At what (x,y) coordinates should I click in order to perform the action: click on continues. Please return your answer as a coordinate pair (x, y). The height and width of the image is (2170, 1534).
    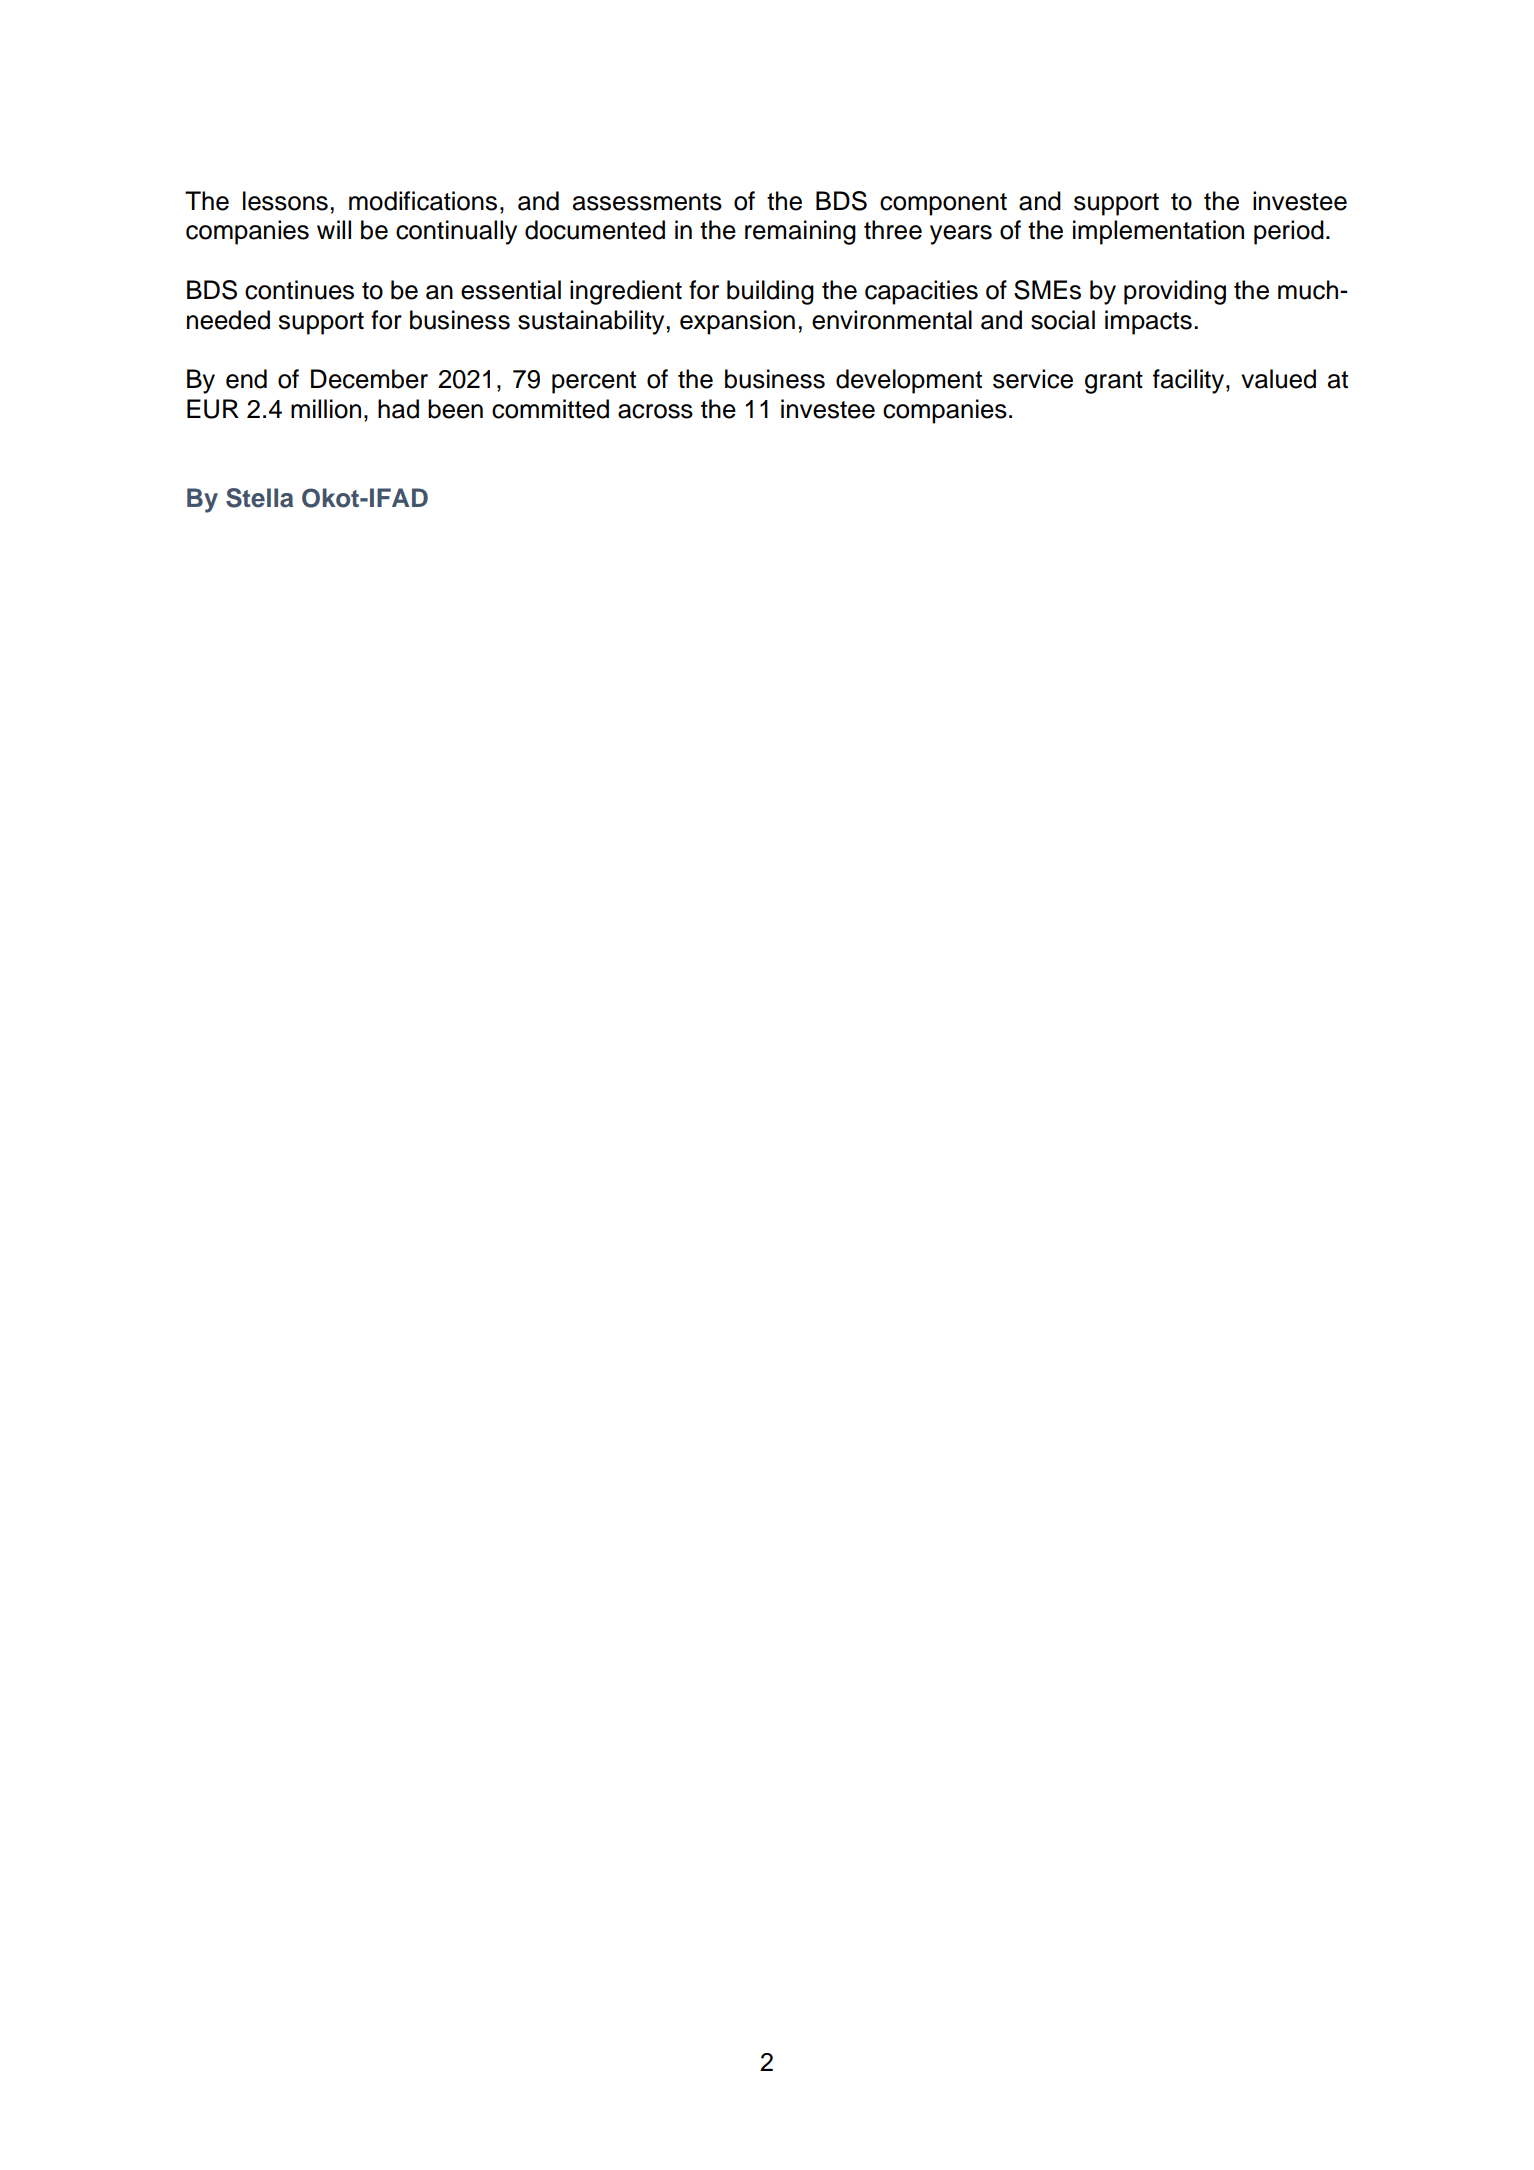
    Looking at the image, I should click on (299, 290).
